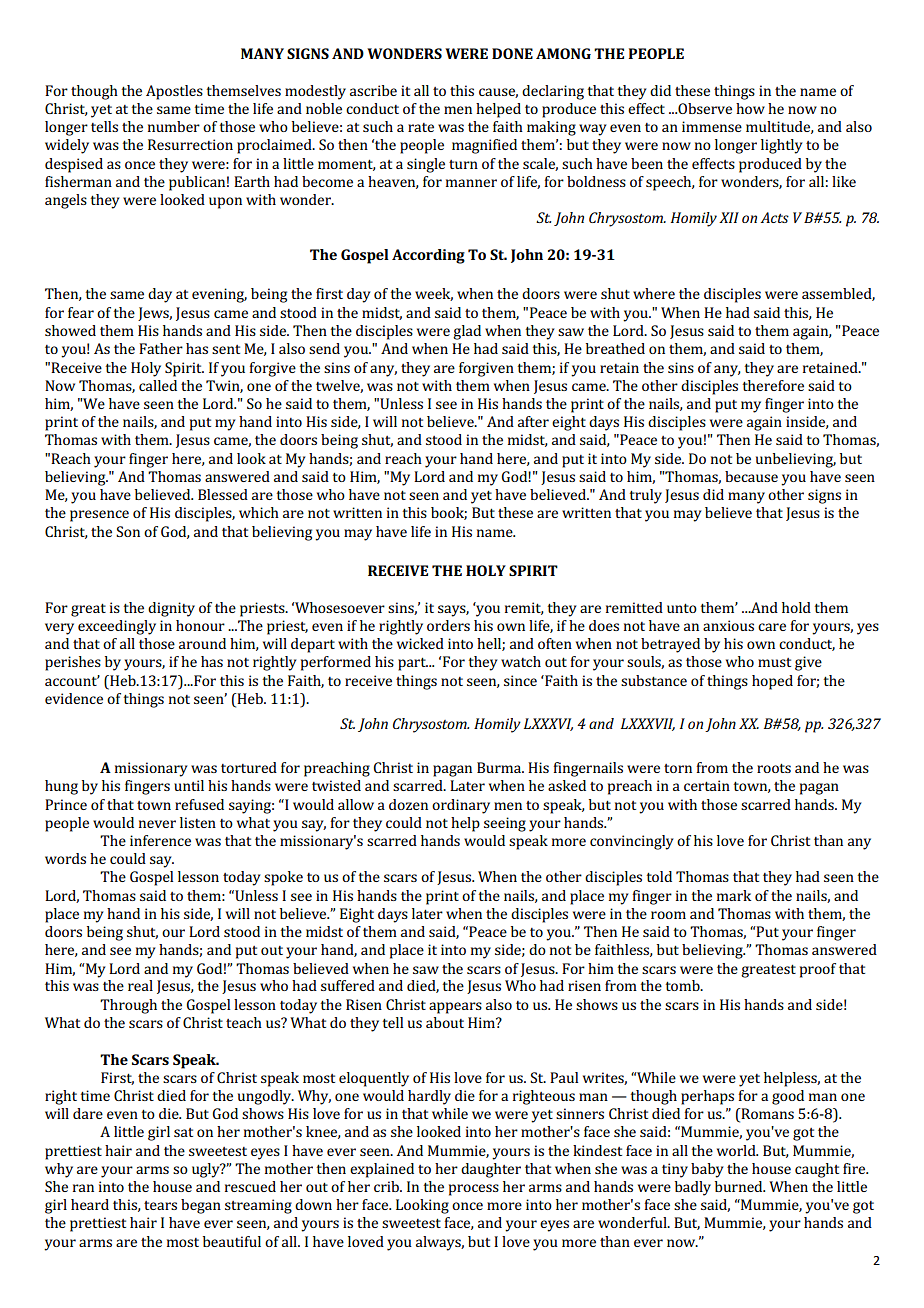  Describe the element at coordinates (174, 92) in the document. I see `Apostles` at that location.
